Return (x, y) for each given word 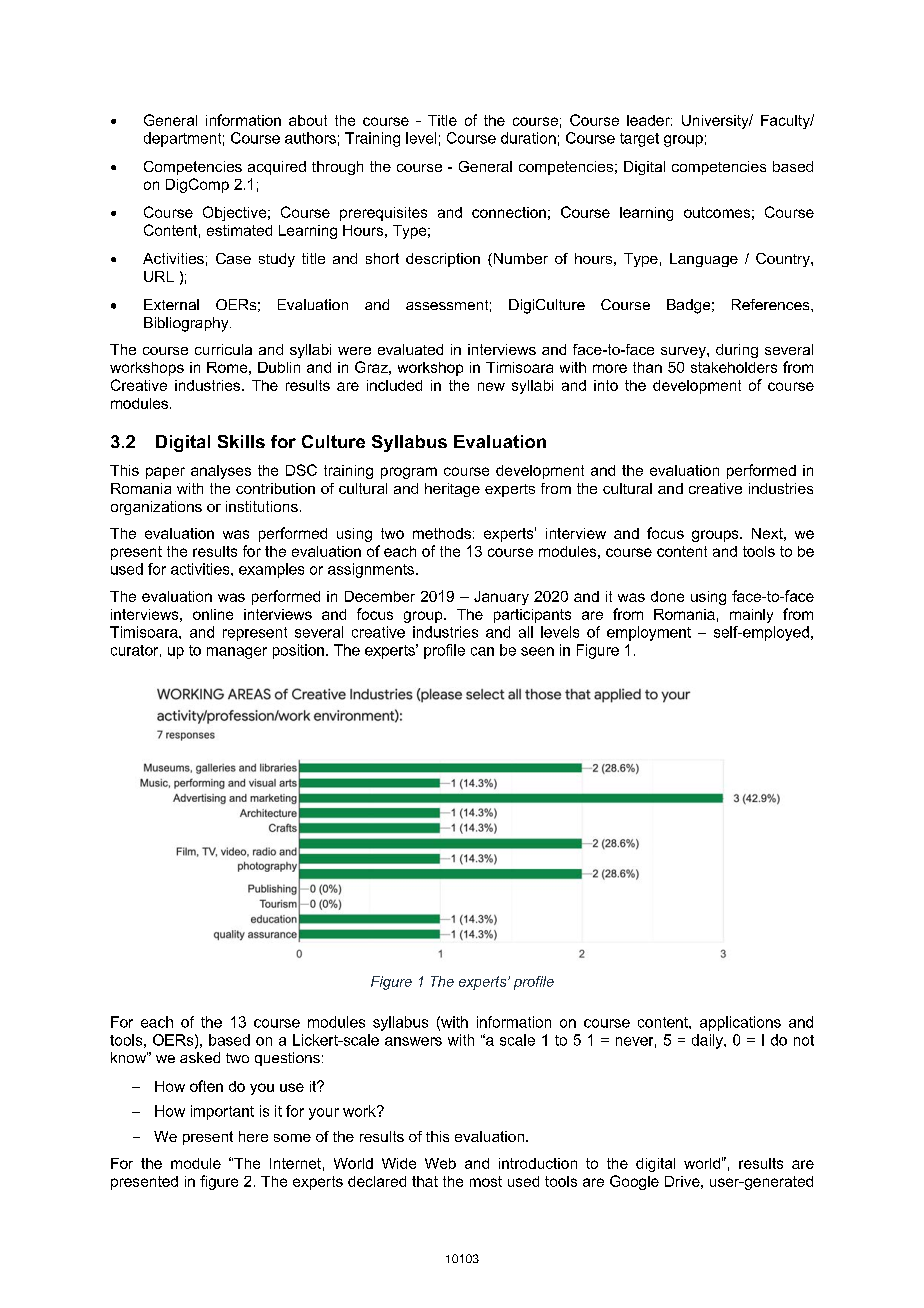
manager (237, 653)
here (253, 1136)
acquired (277, 168)
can (482, 651)
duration (528, 138)
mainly (751, 616)
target (639, 140)
